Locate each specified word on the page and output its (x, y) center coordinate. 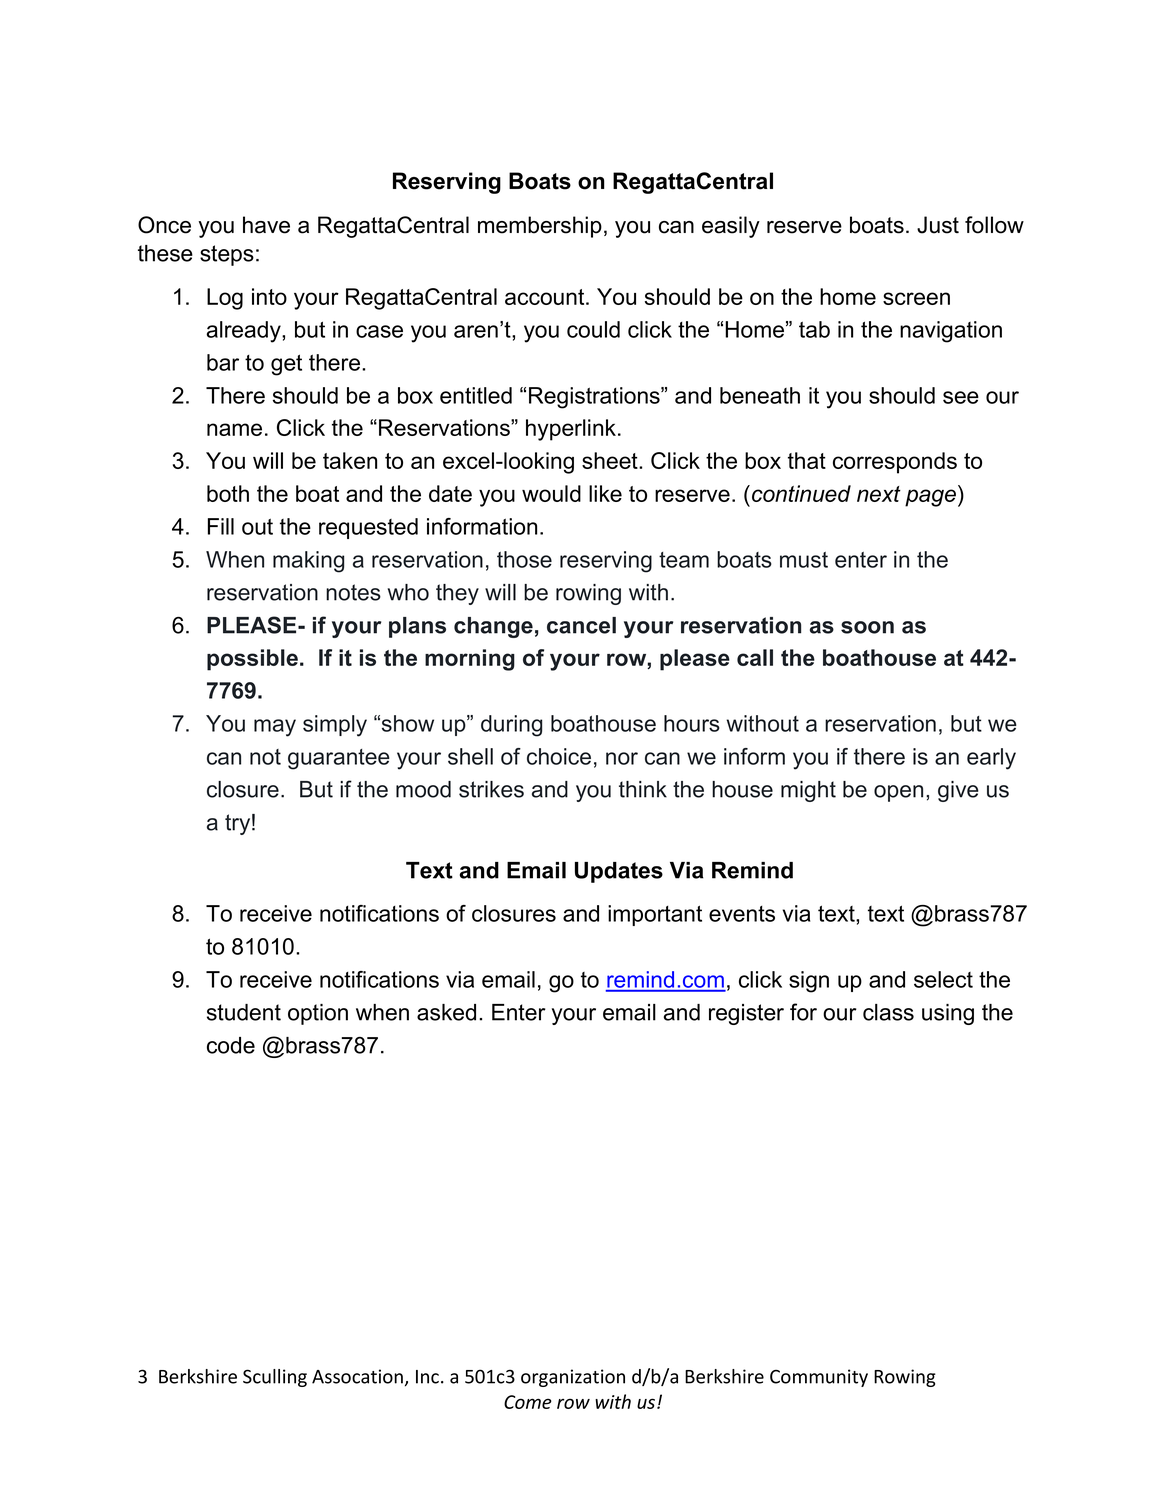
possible (252, 660)
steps (227, 255)
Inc (427, 1377)
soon (867, 627)
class (888, 1012)
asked (446, 1012)
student (244, 1012)
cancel (581, 625)
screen (916, 298)
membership (540, 227)
